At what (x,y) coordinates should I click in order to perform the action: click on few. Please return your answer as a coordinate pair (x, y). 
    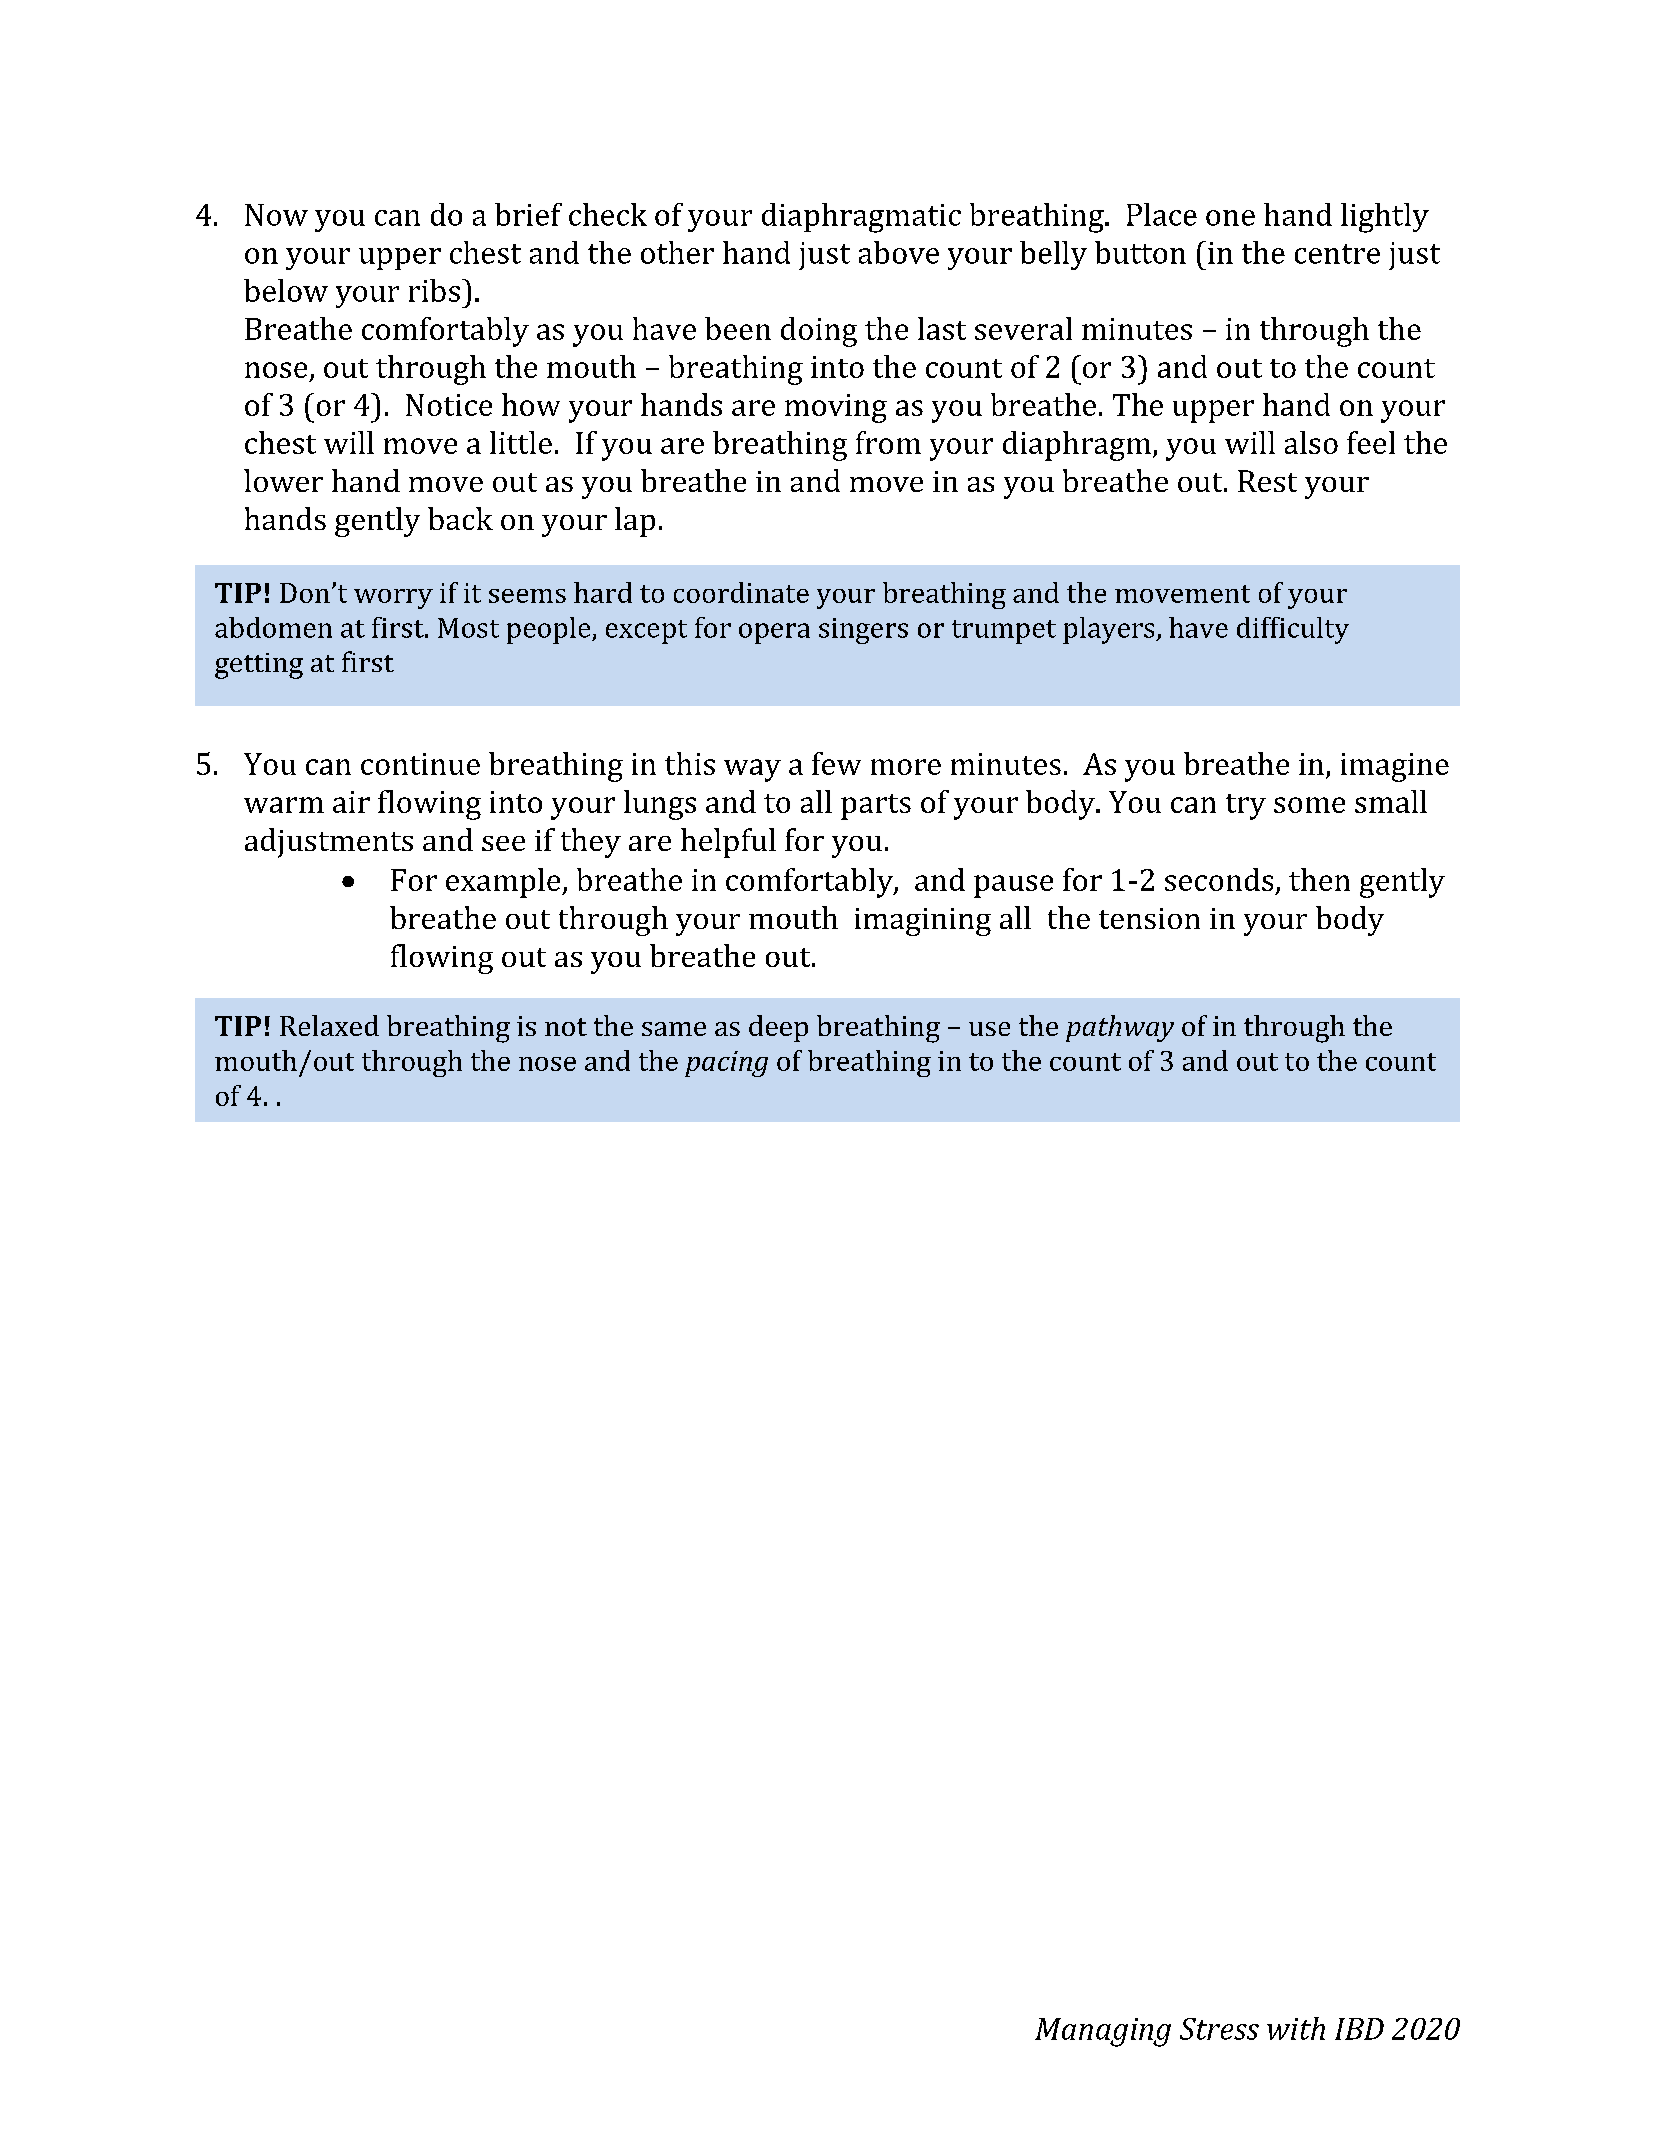
    Looking at the image, I should click on (836, 763).
